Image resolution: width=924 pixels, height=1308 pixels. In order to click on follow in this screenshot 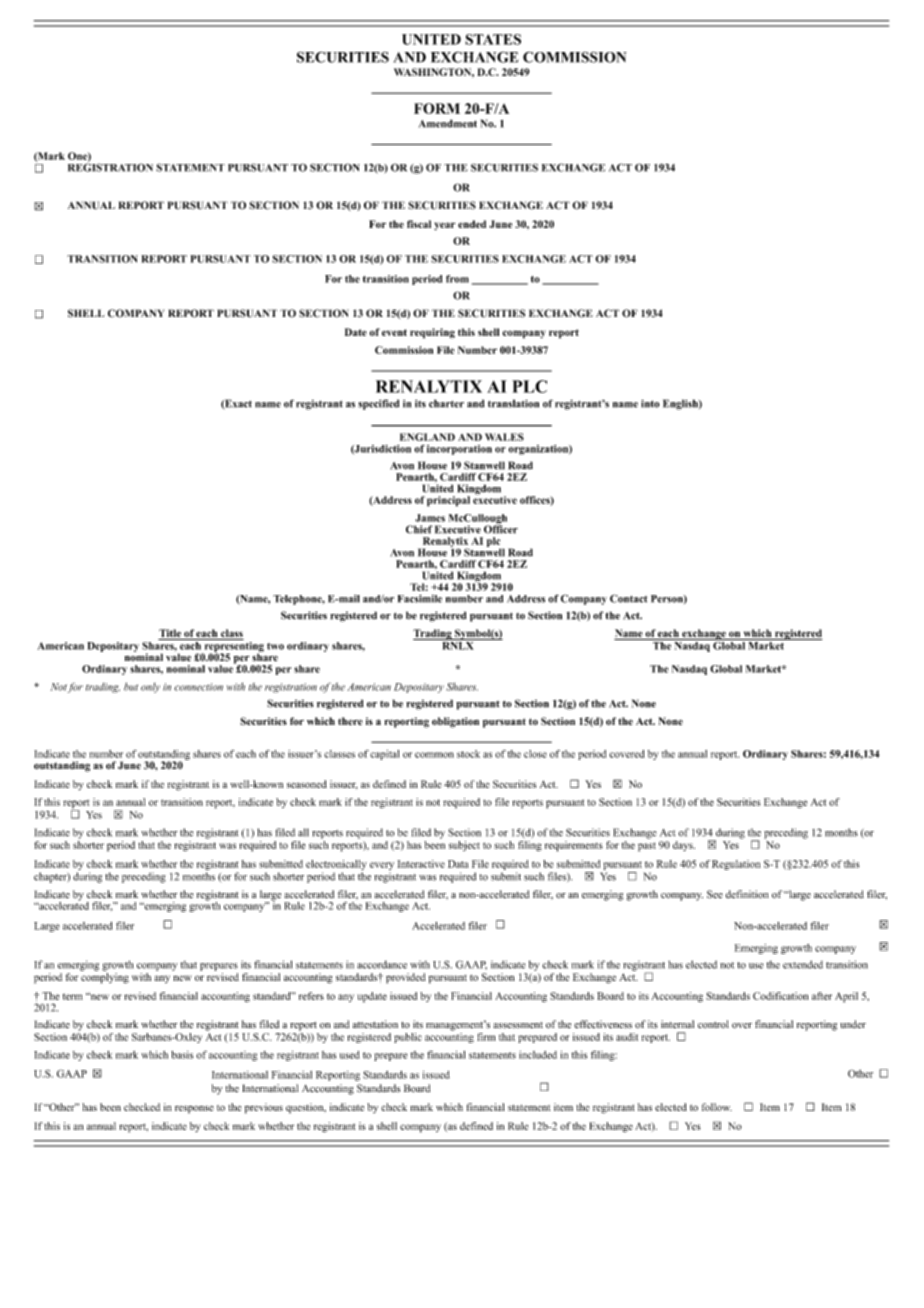, I will do `click(717, 1107)`.
